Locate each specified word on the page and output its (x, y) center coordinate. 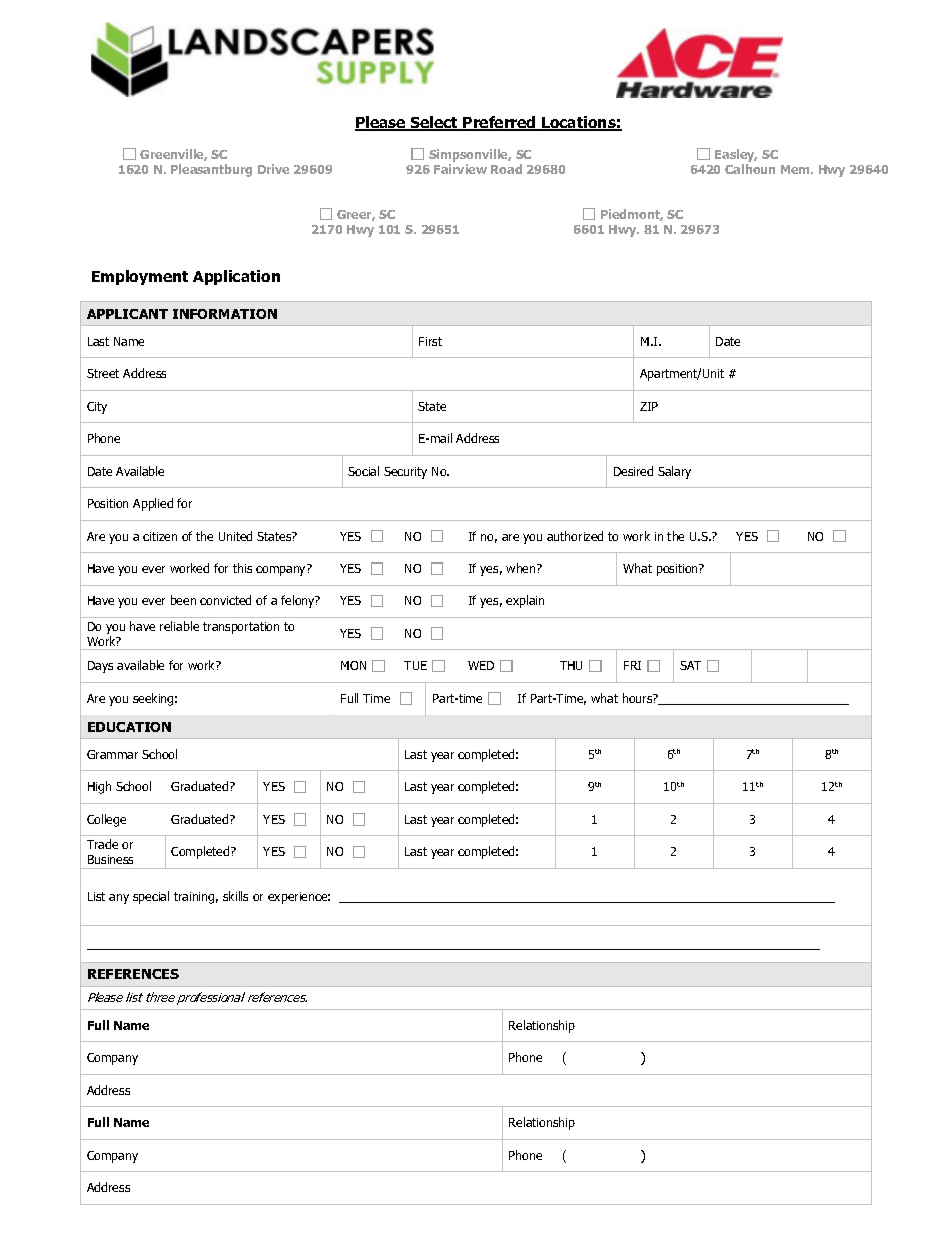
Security (405, 473)
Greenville (173, 155)
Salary (674, 472)
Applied (153, 504)
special (151, 897)
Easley (736, 155)
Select (435, 123)
